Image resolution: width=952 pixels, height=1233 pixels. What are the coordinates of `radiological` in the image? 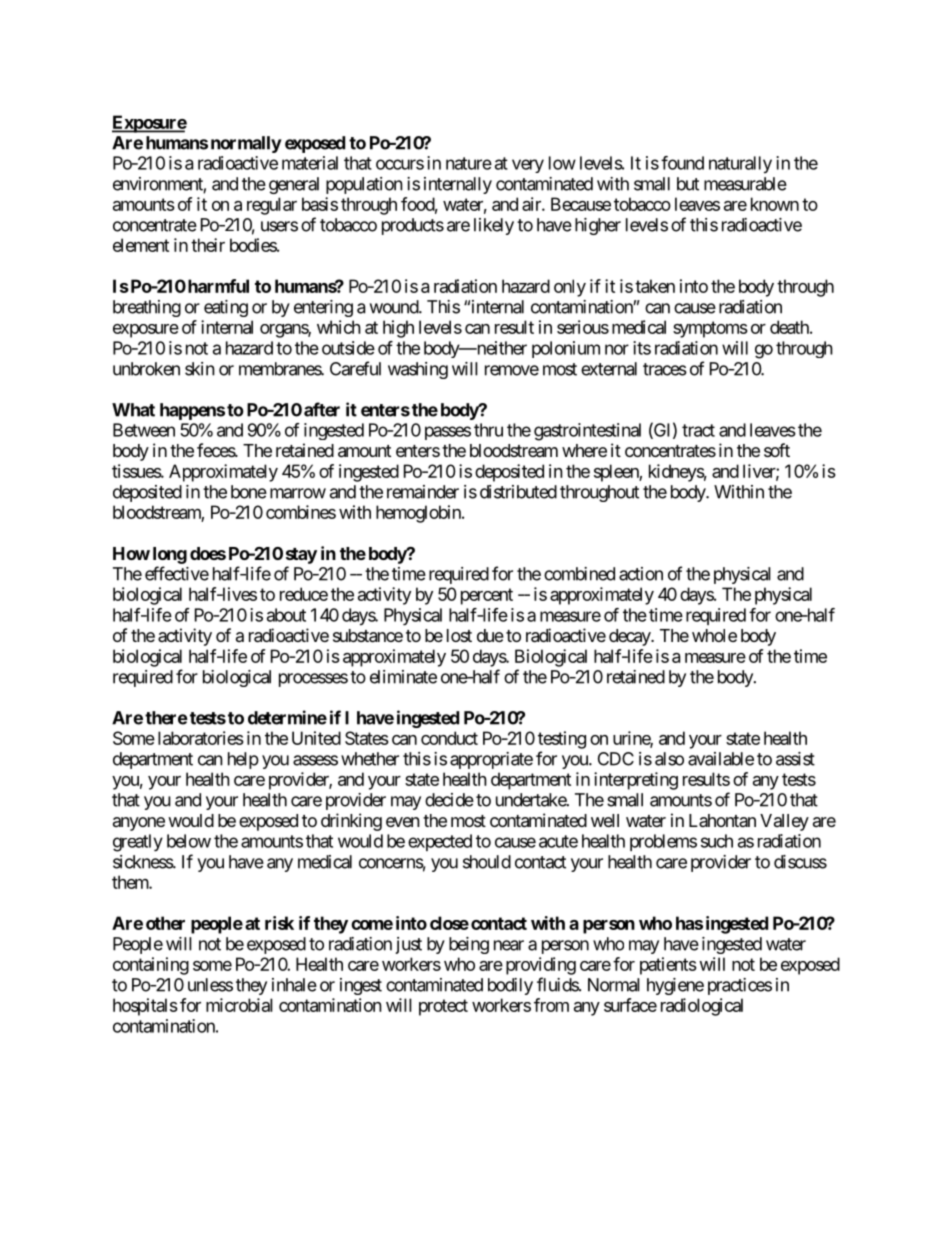 It's located at (702, 1007).
